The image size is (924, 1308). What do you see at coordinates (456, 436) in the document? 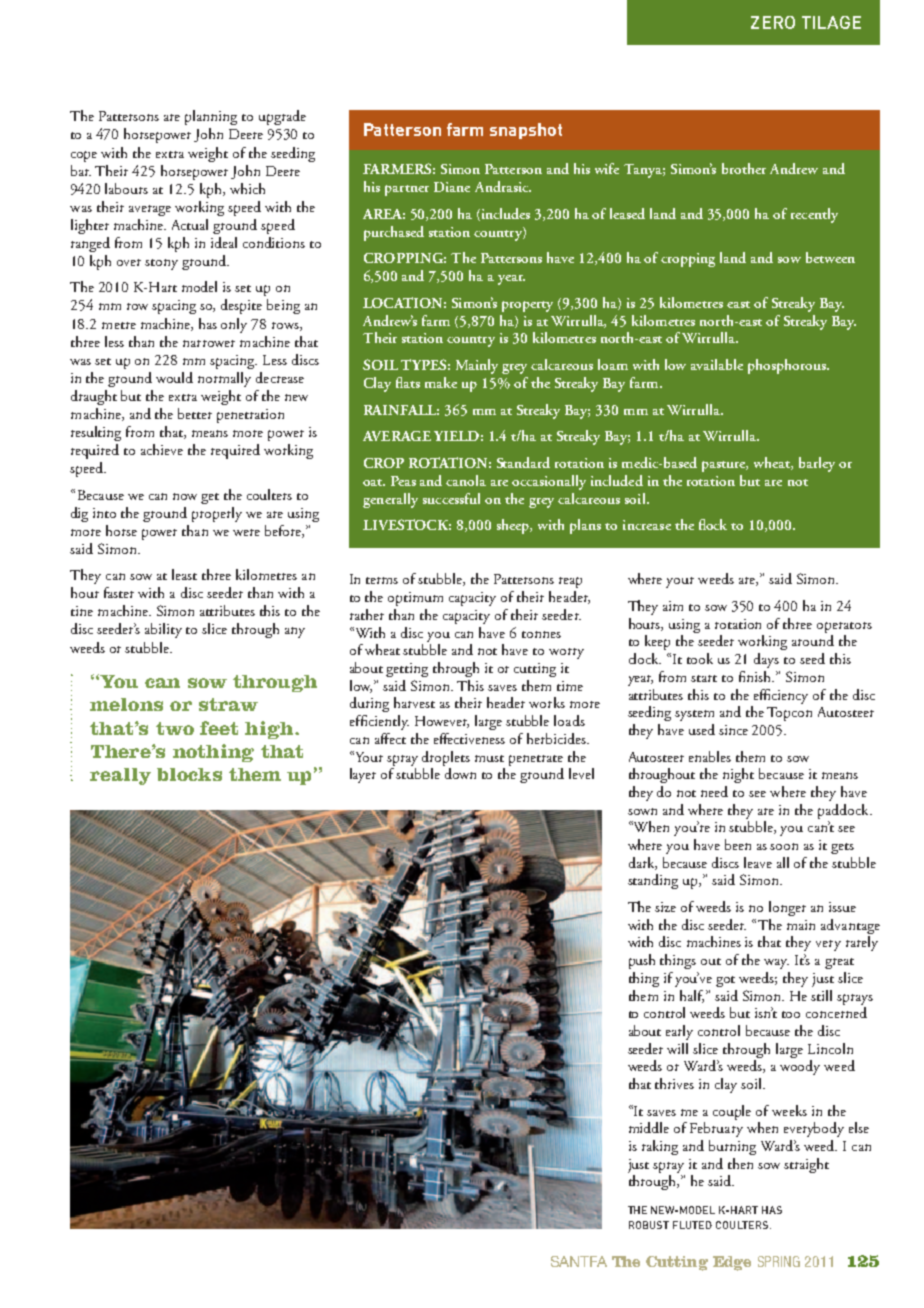
I see `YIELD` at bounding box center [456, 436].
